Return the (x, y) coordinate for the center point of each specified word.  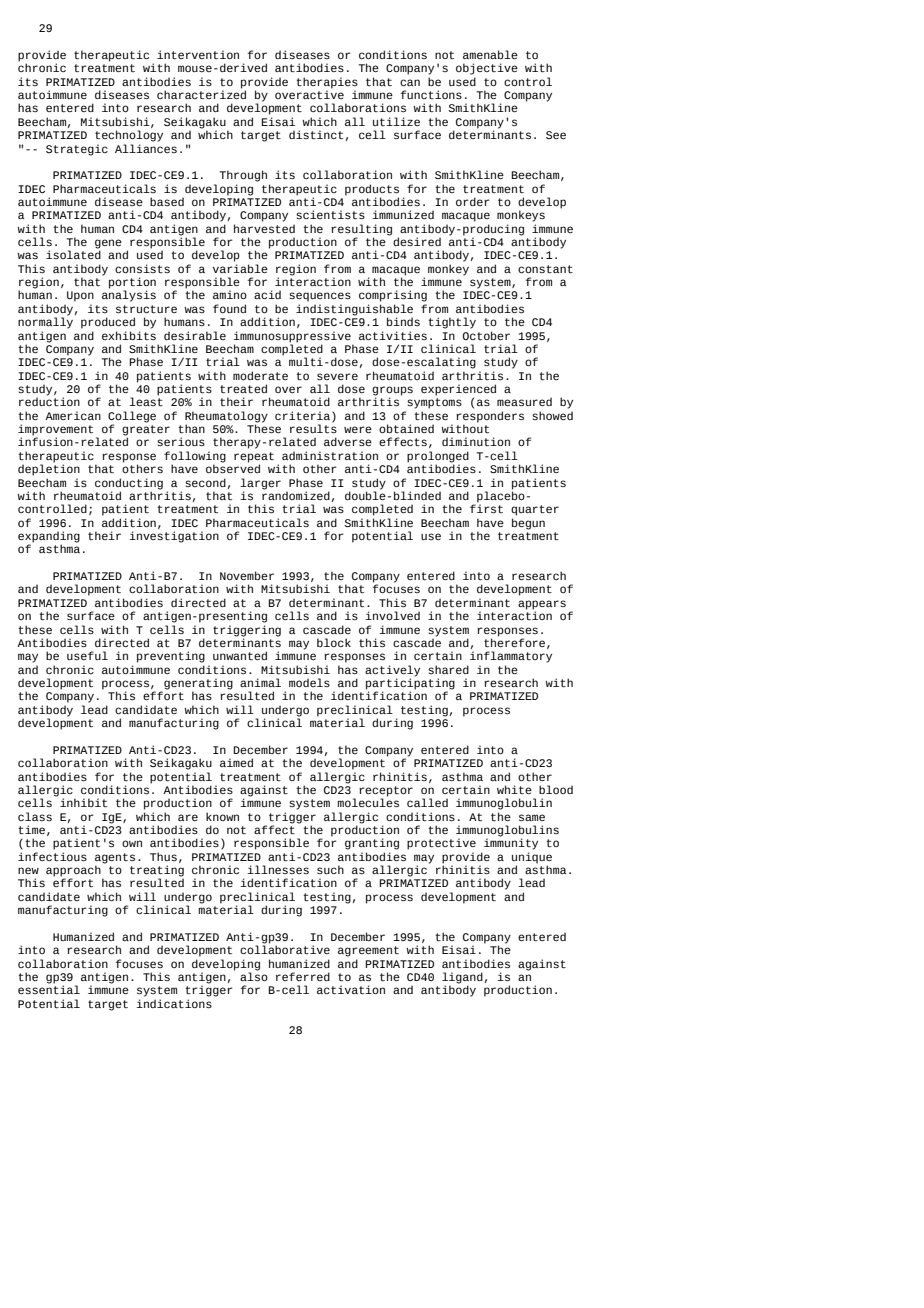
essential (49, 989)
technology (129, 136)
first (486, 508)
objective (487, 69)
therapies (327, 84)
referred (303, 976)
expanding (49, 538)
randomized (296, 494)
